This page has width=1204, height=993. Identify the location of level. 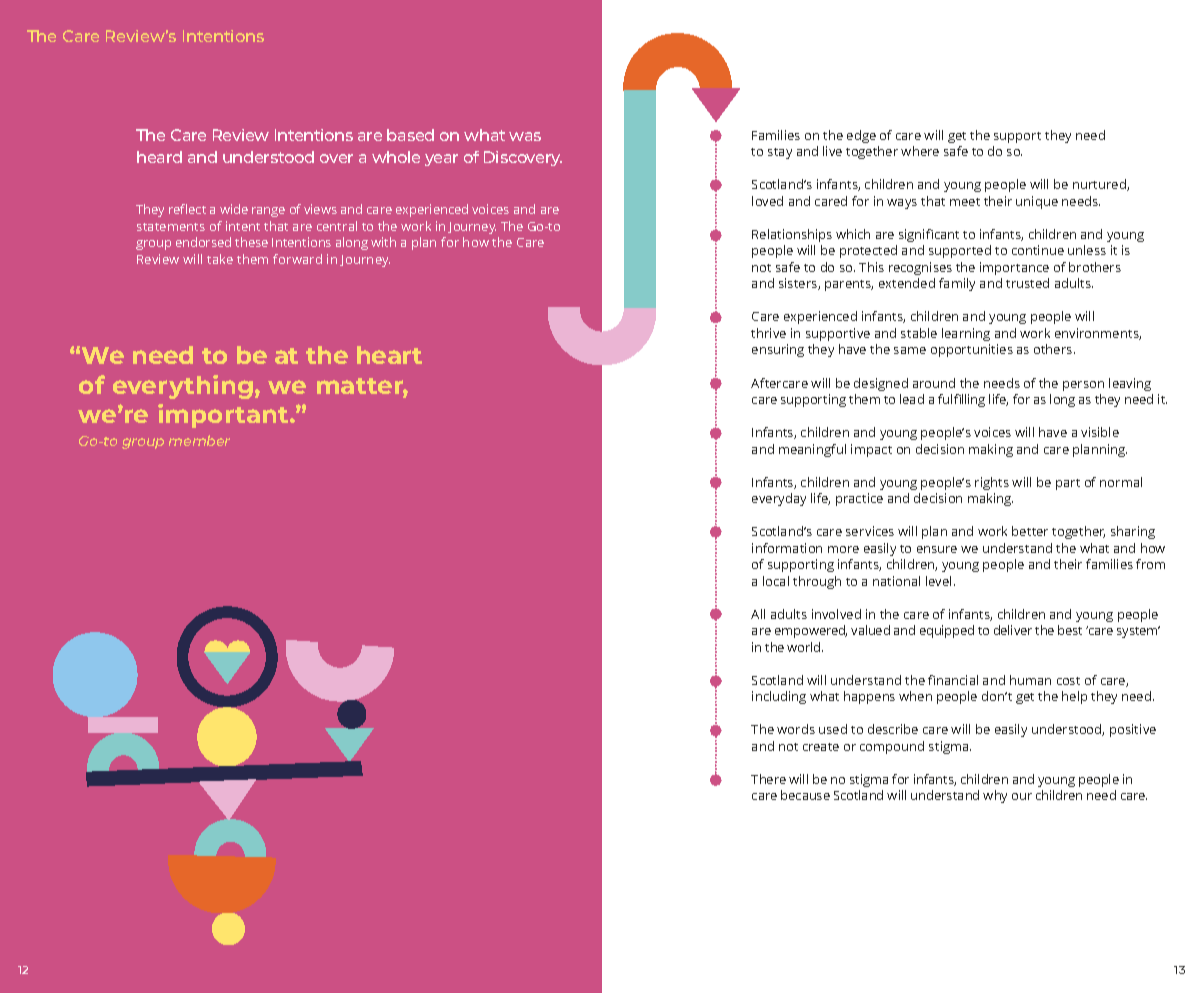
(938, 581).
